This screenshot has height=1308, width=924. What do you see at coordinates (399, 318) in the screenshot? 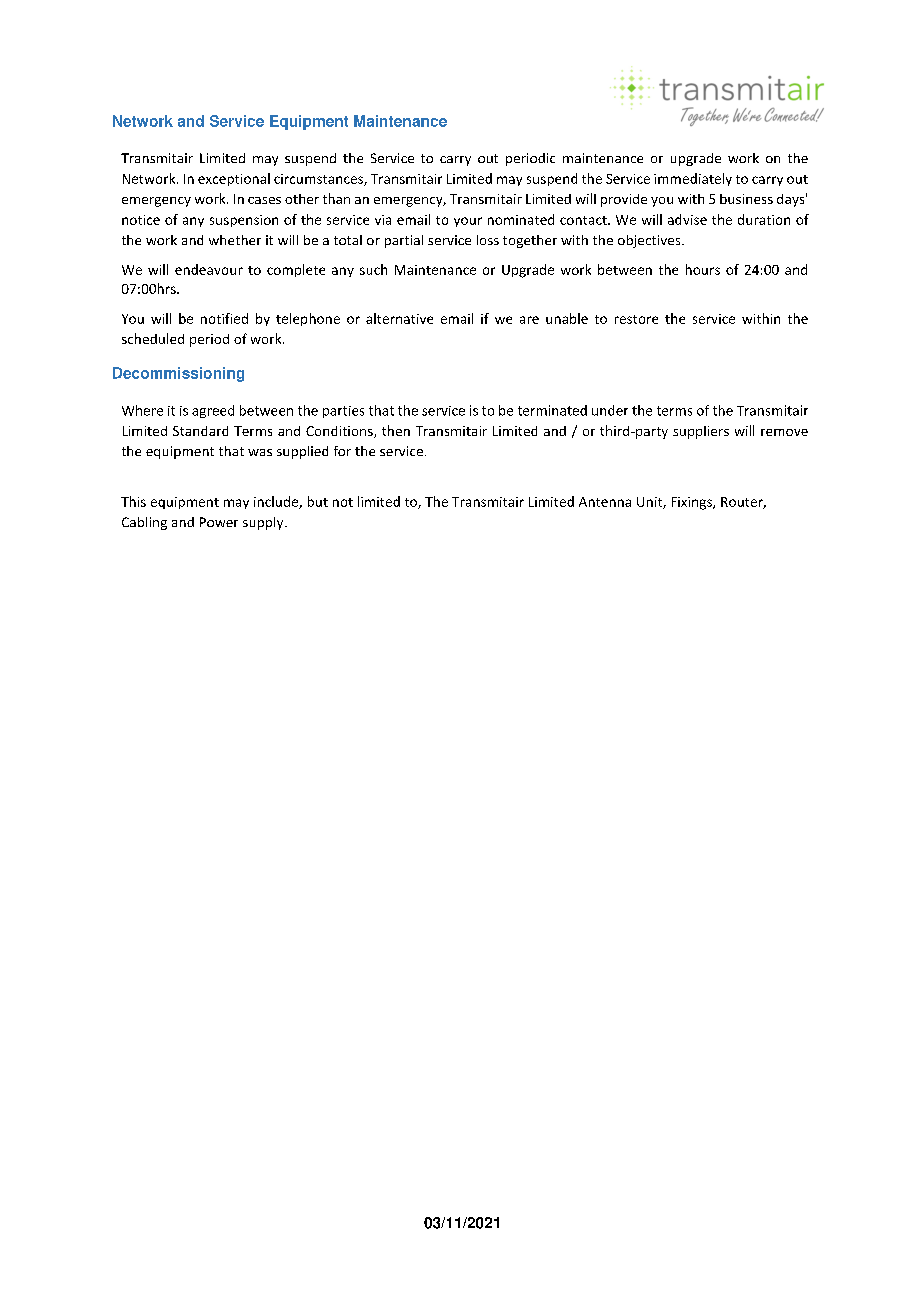
I see `alternative` at bounding box center [399, 318].
